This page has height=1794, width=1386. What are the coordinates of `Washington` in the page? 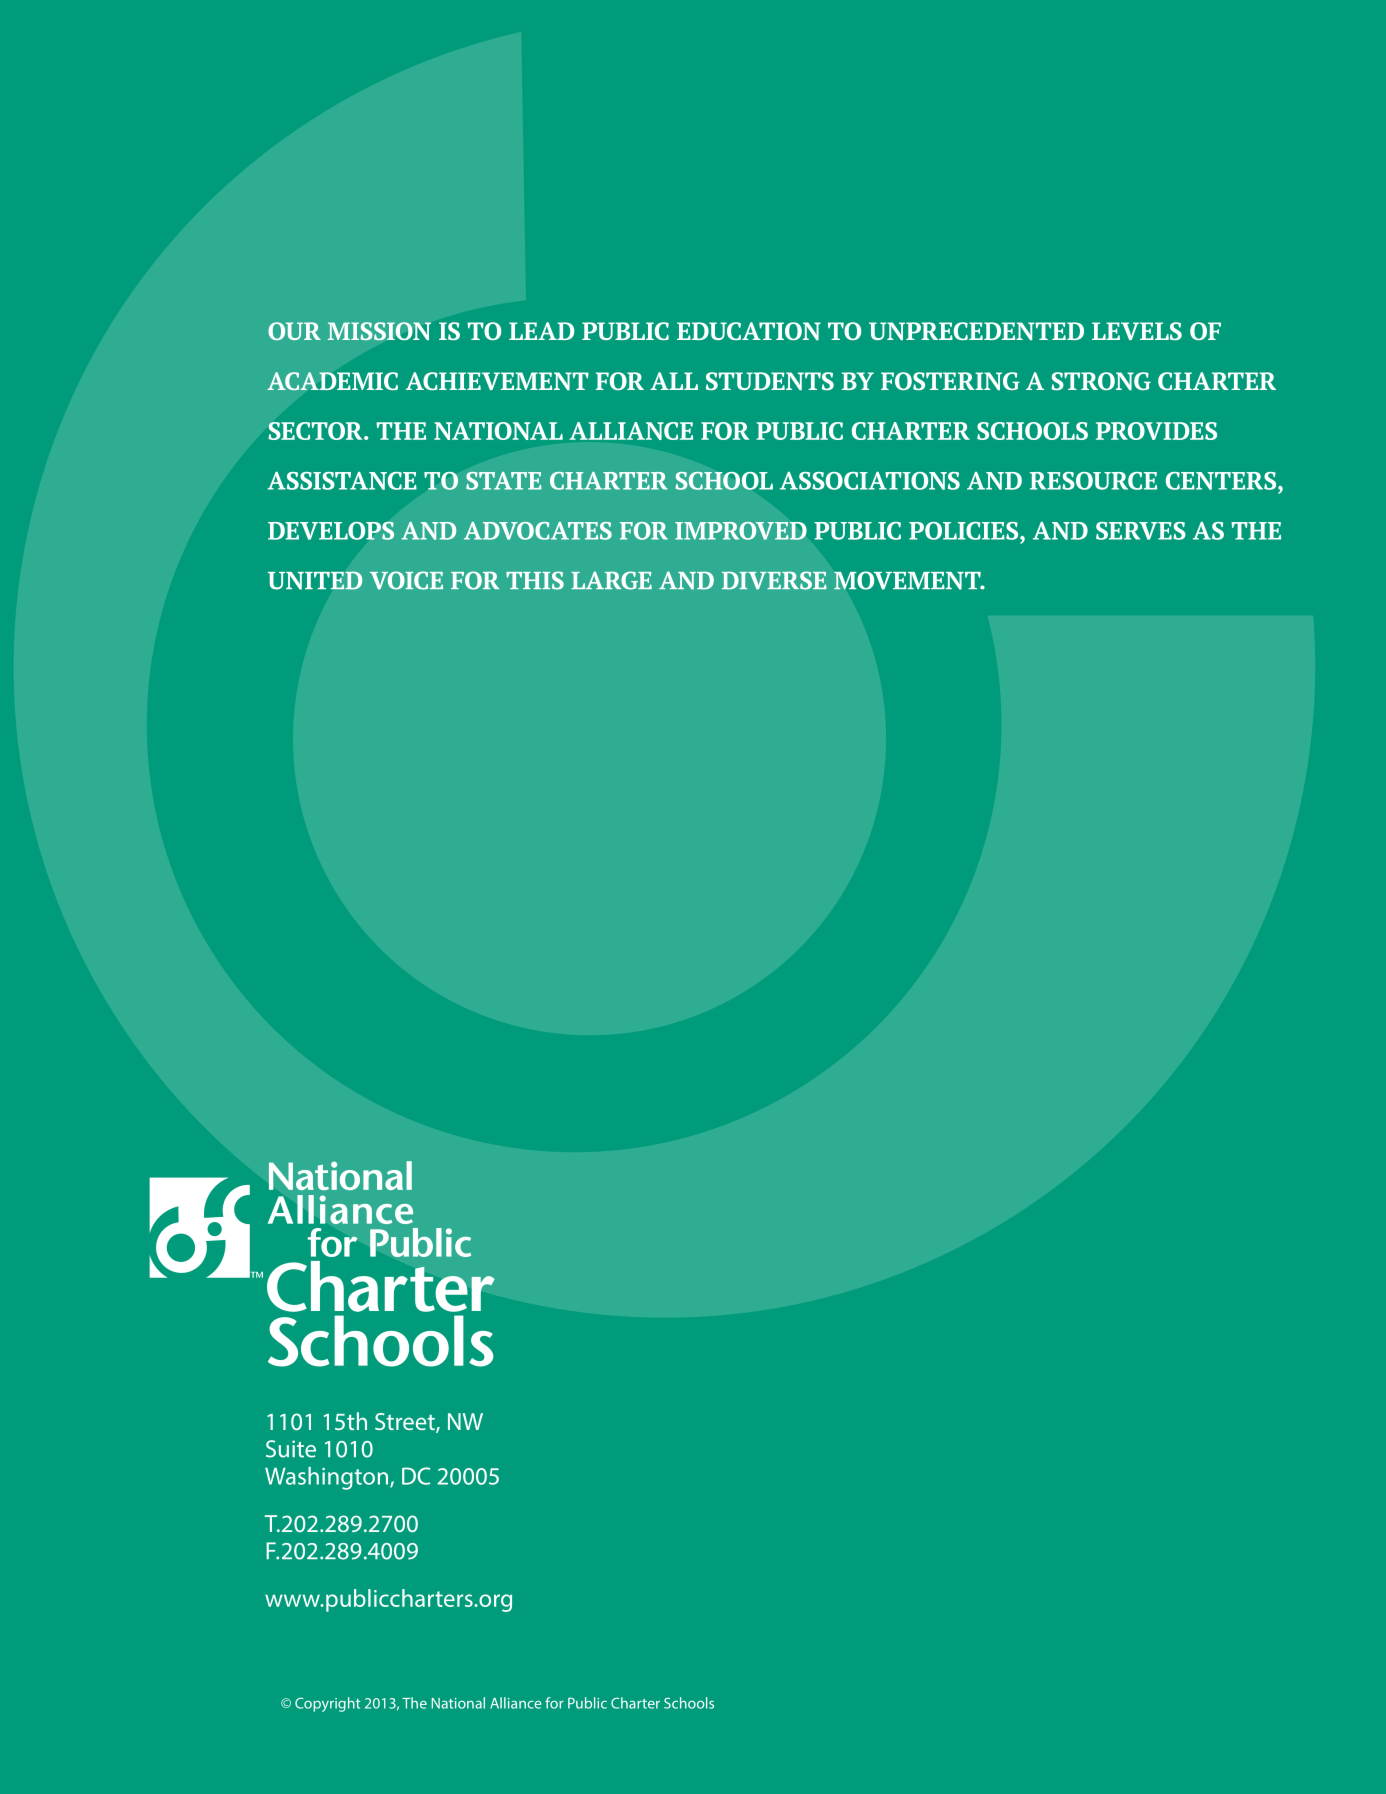 It's located at (328, 1478).
